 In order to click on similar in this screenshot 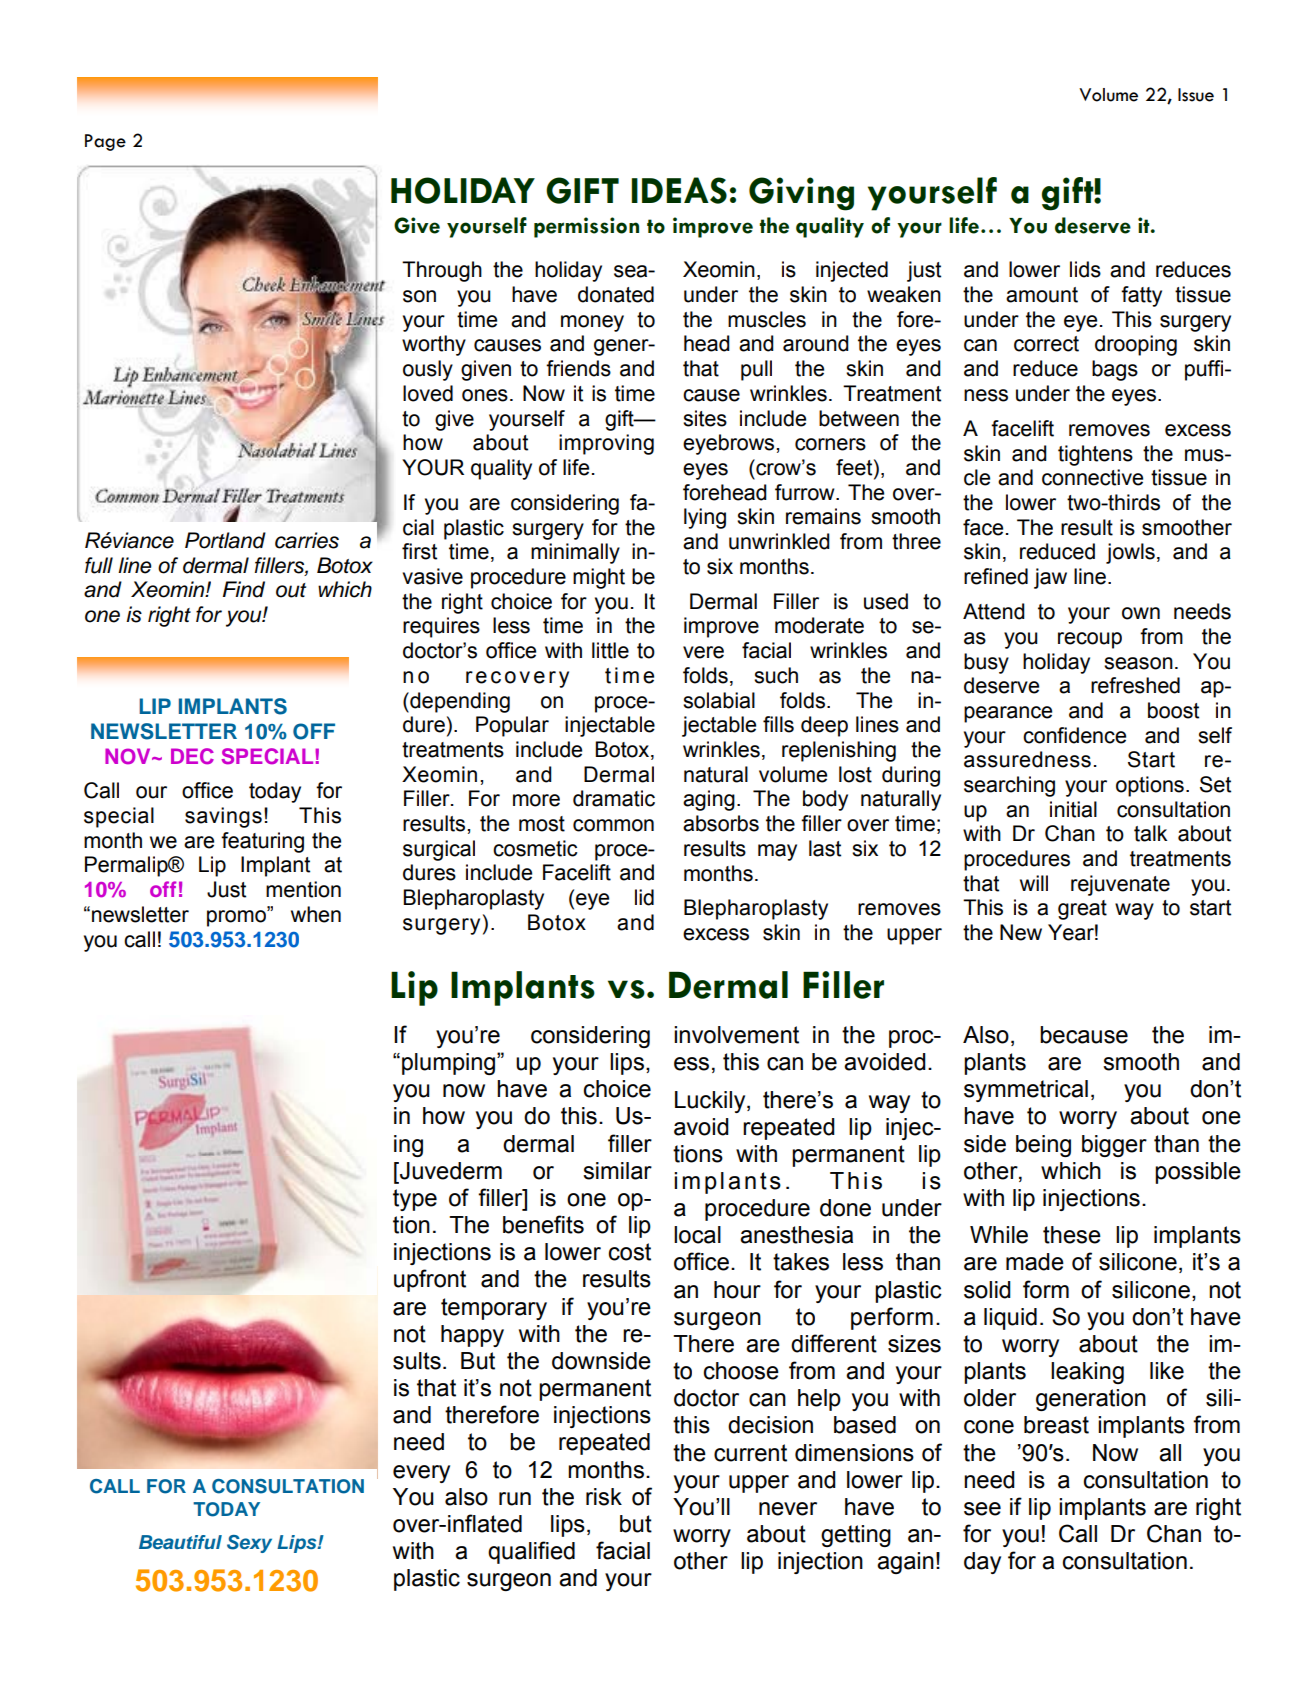, I will do `click(617, 1171)`.
